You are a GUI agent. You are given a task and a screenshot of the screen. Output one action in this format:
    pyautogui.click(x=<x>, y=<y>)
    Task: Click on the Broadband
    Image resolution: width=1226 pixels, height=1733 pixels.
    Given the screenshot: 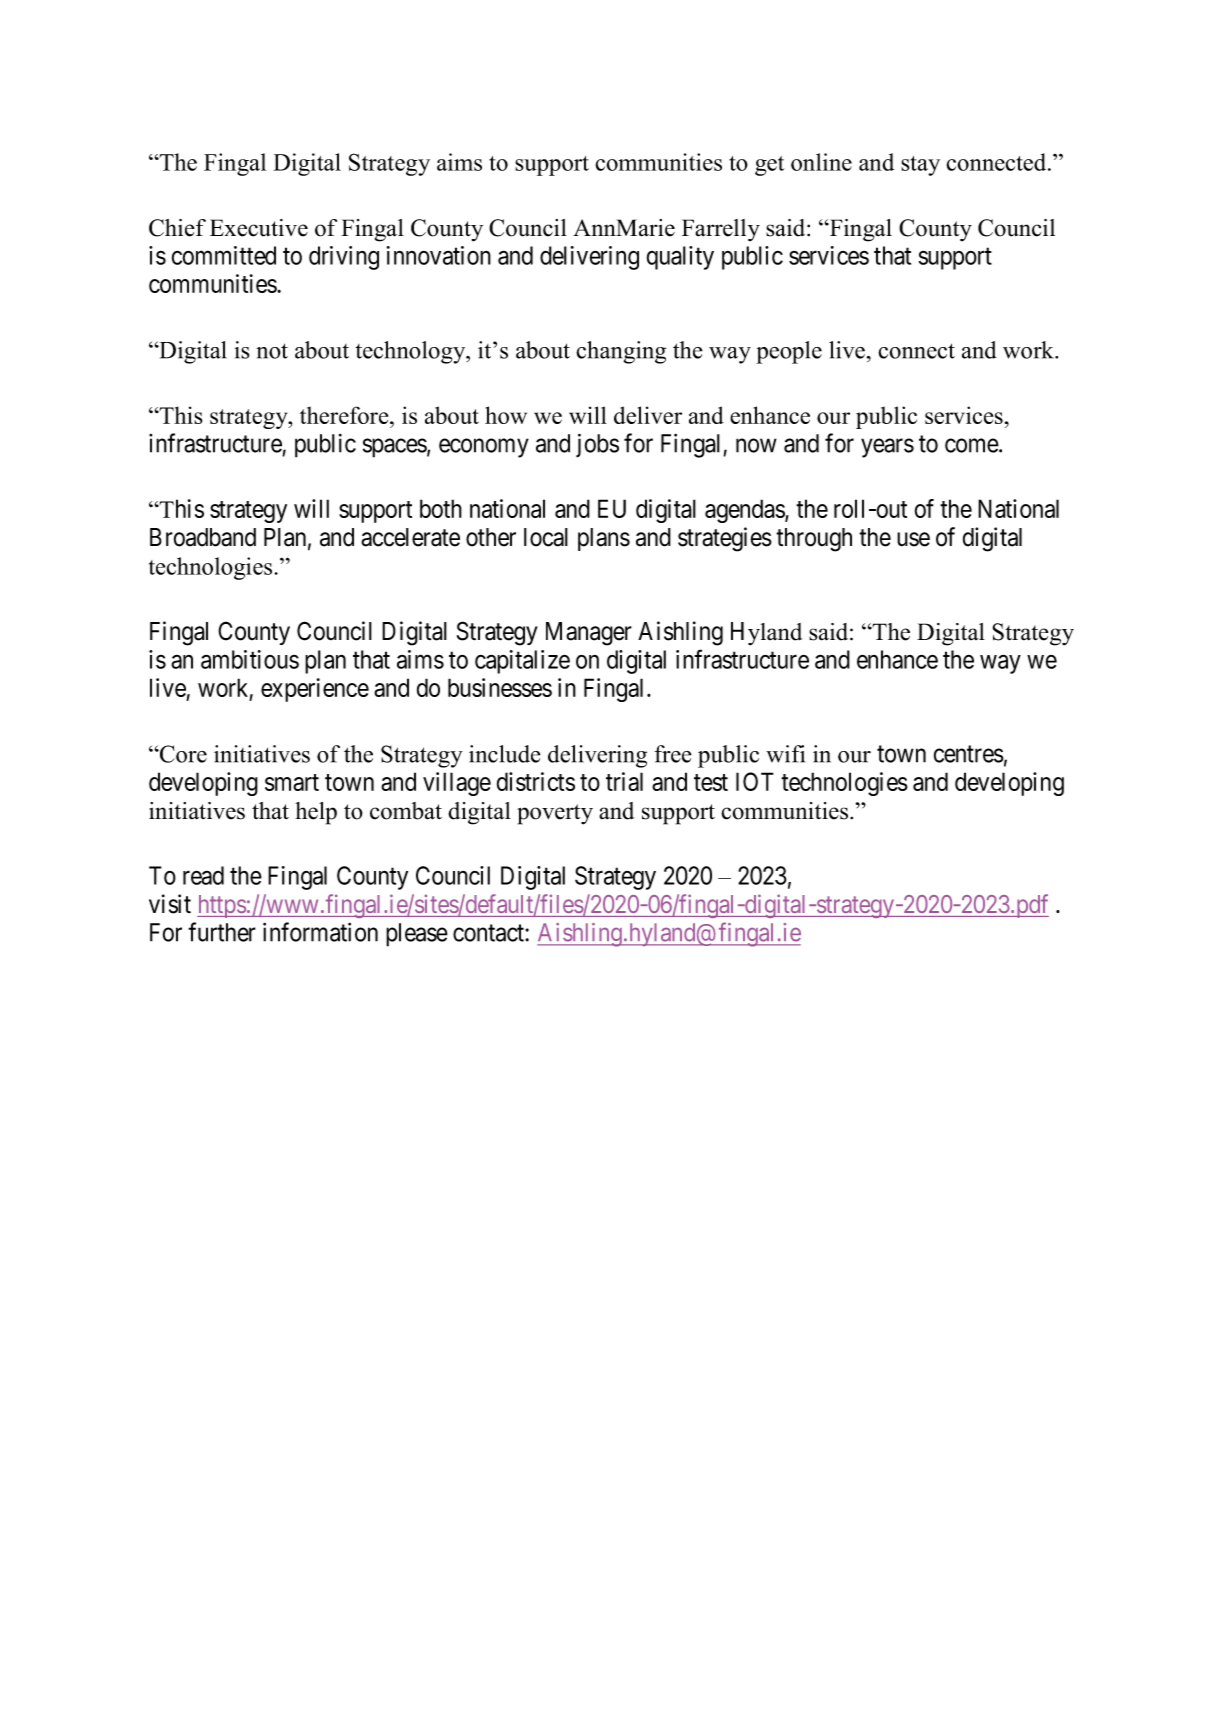 What is the action you would take?
    pyautogui.click(x=203, y=537)
